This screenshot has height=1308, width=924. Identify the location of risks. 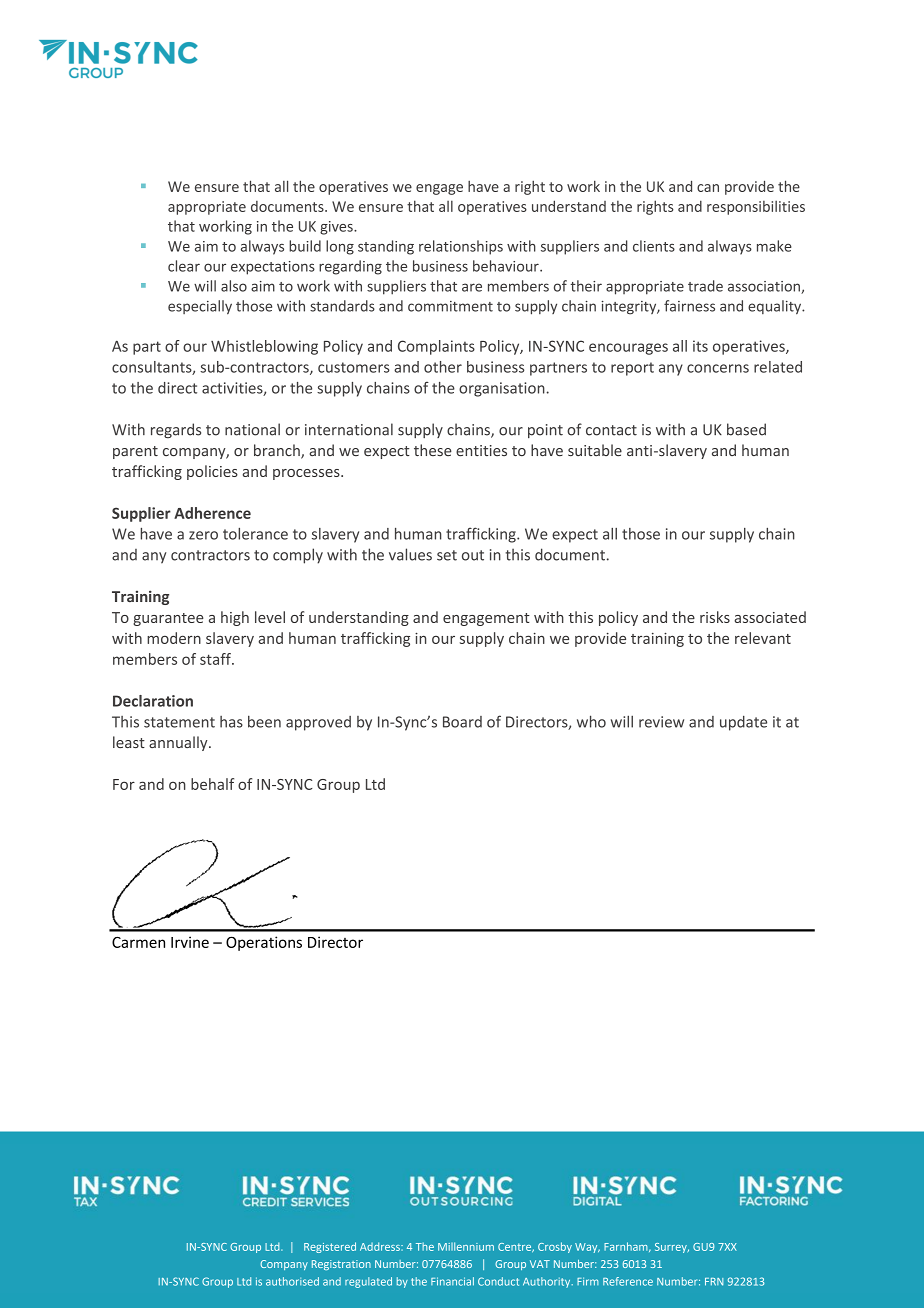
(715, 617).
